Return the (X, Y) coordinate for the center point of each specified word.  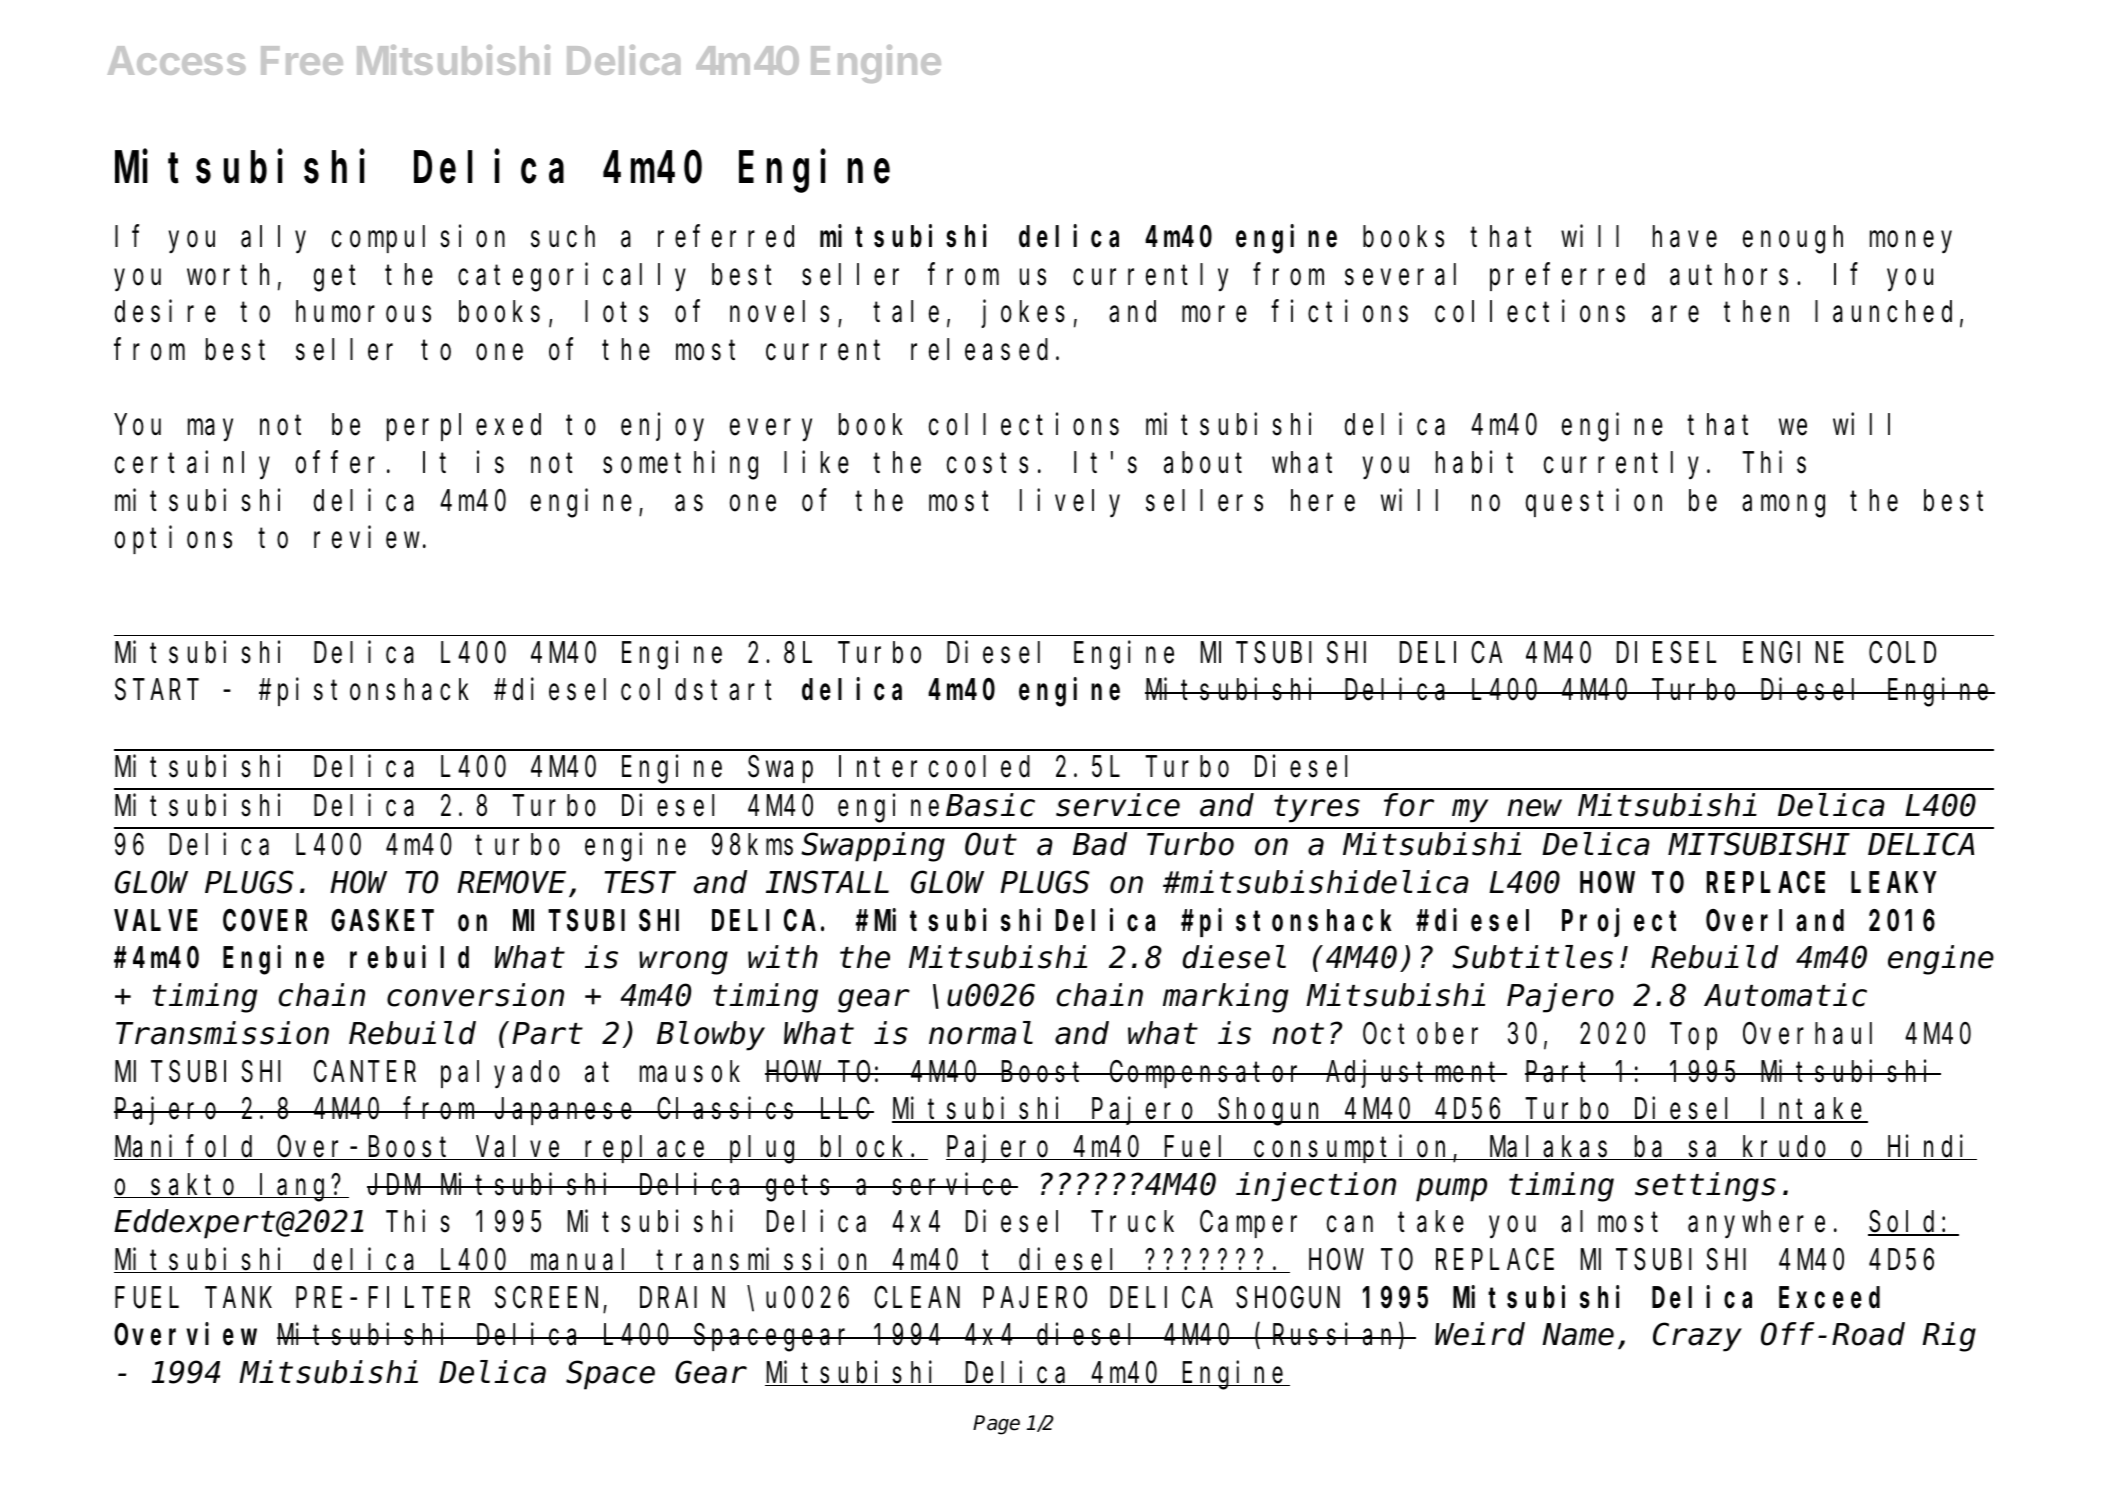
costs (987, 464)
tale (906, 312)
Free (302, 60)
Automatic (1785, 995)
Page (996, 1425)
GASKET (382, 921)
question (1594, 503)
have (1685, 237)
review (367, 538)
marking (1225, 998)
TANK (241, 1298)
